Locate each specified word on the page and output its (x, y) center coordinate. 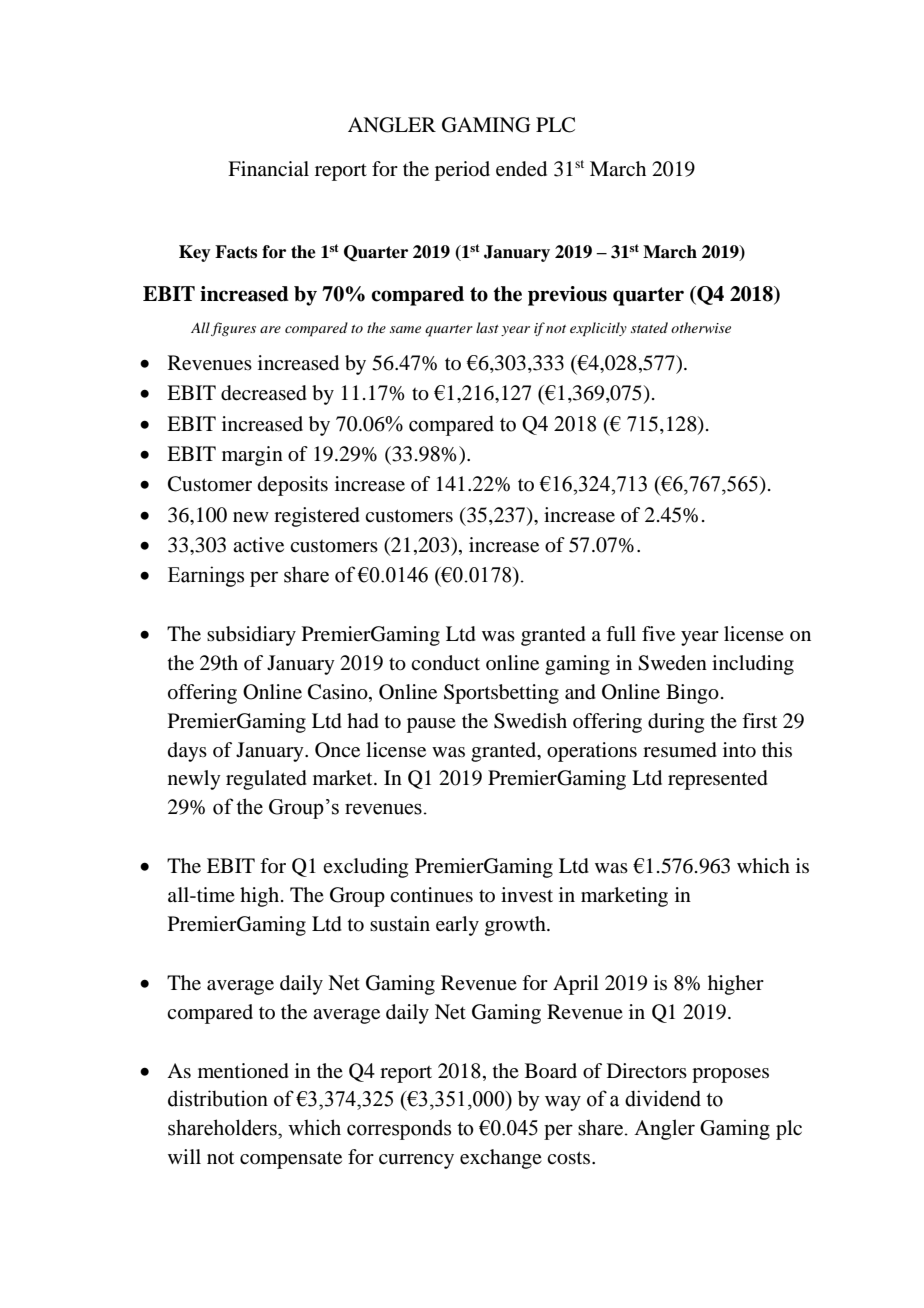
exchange (501, 1159)
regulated (266, 780)
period (462, 171)
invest (527, 895)
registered (317, 517)
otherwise (701, 327)
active (258, 545)
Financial (268, 169)
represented (718, 780)
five (658, 634)
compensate (291, 1160)
